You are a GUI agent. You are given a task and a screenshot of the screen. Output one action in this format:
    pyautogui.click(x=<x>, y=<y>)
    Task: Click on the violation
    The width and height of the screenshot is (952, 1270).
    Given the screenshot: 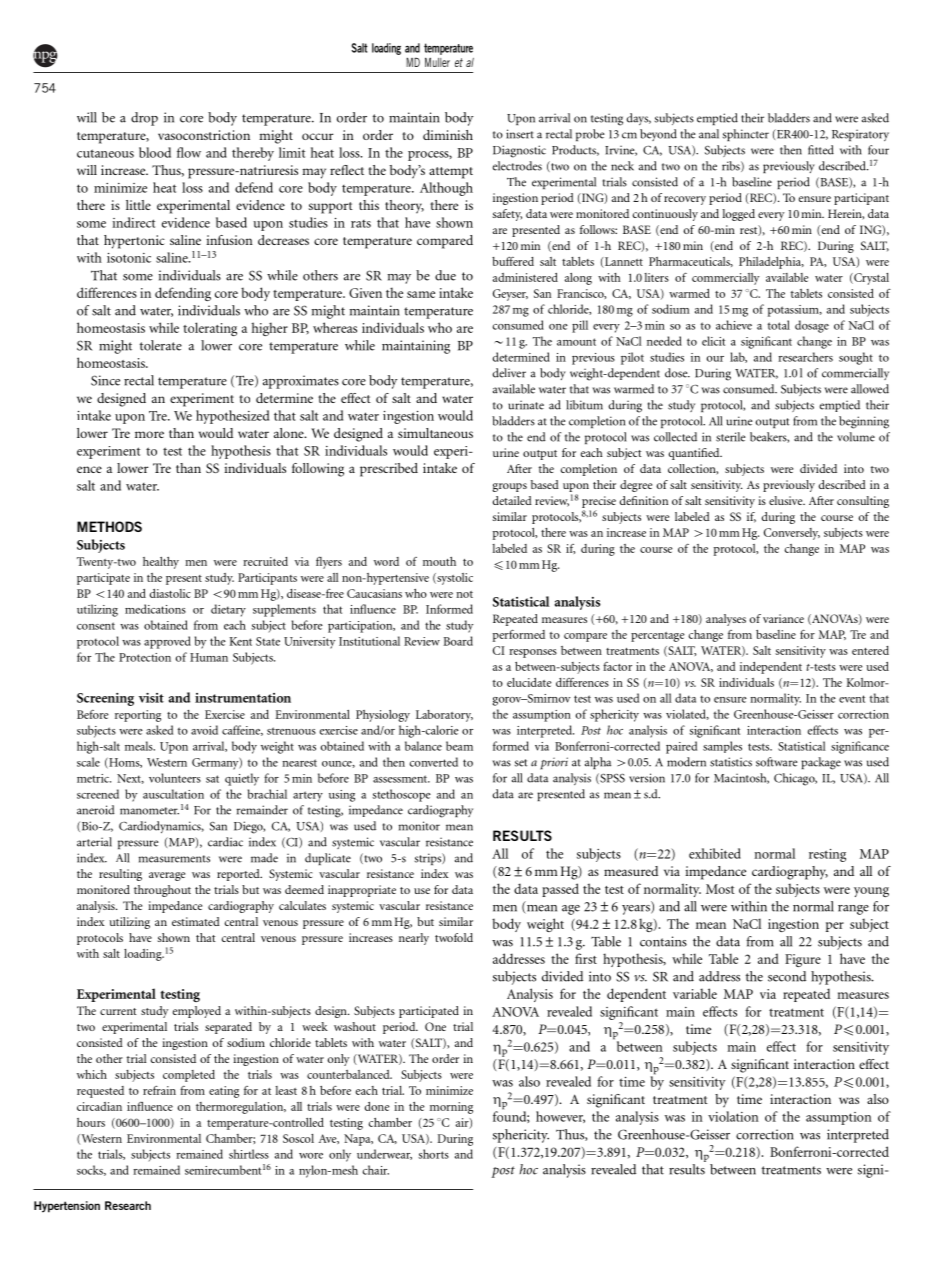 What is the action you would take?
    pyautogui.click(x=733, y=1116)
